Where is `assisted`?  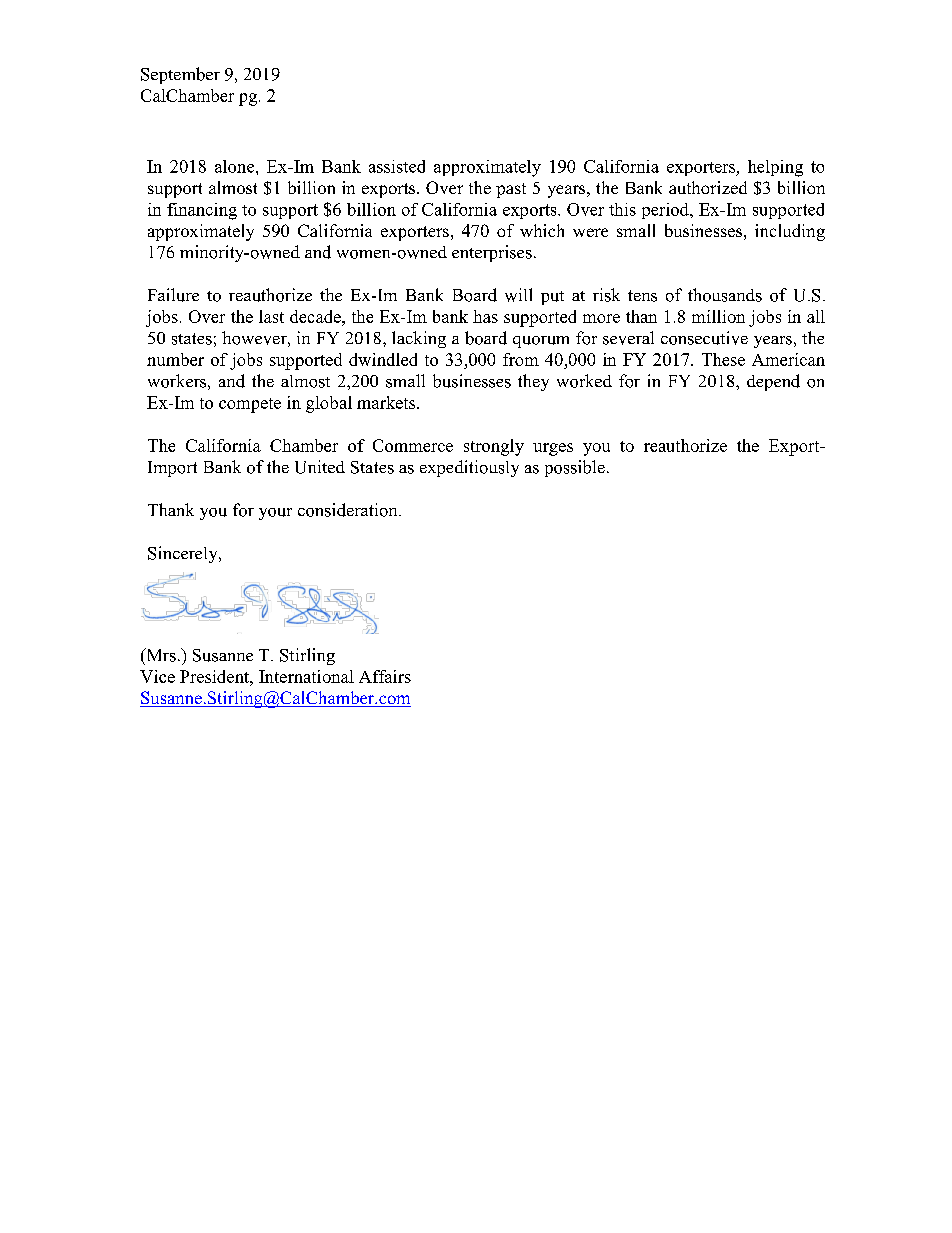 assisted is located at coordinates (397, 166).
